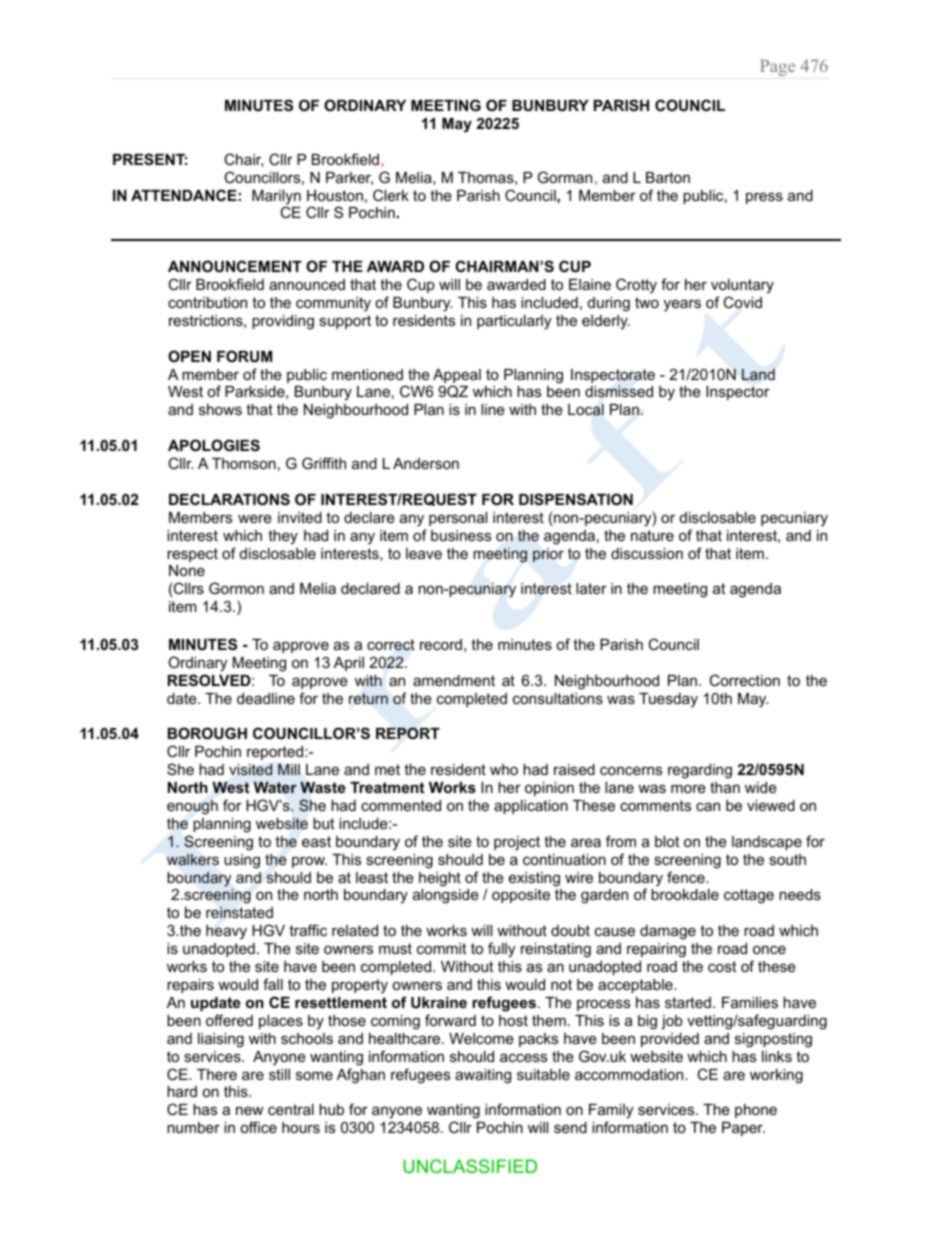 The height and width of the image is (1233, 952). Describe the element at coordinates (777, 67) in the image. I see `Page` at that location.
